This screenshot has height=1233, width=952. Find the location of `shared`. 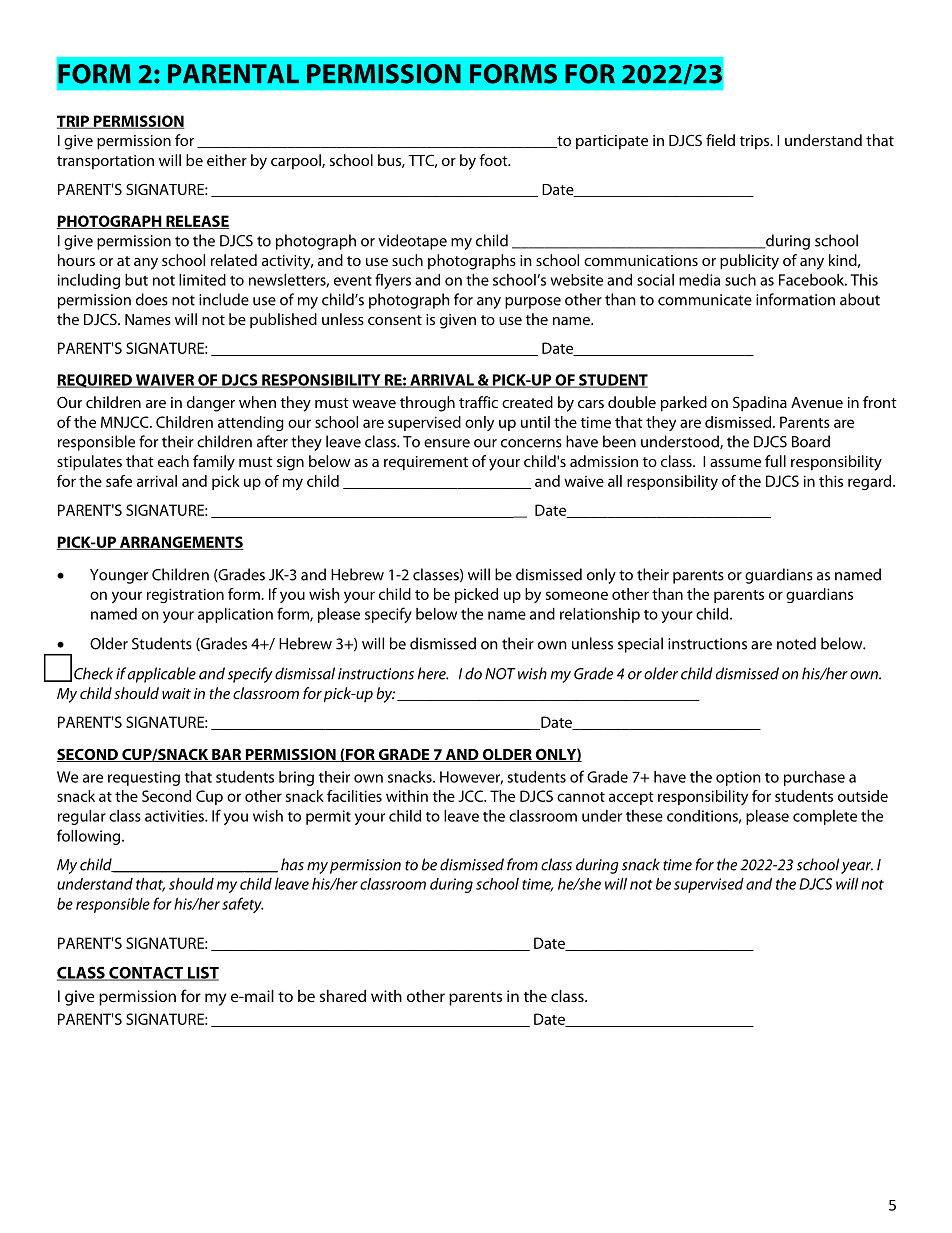

shared is located at coordinates (343, 995).
